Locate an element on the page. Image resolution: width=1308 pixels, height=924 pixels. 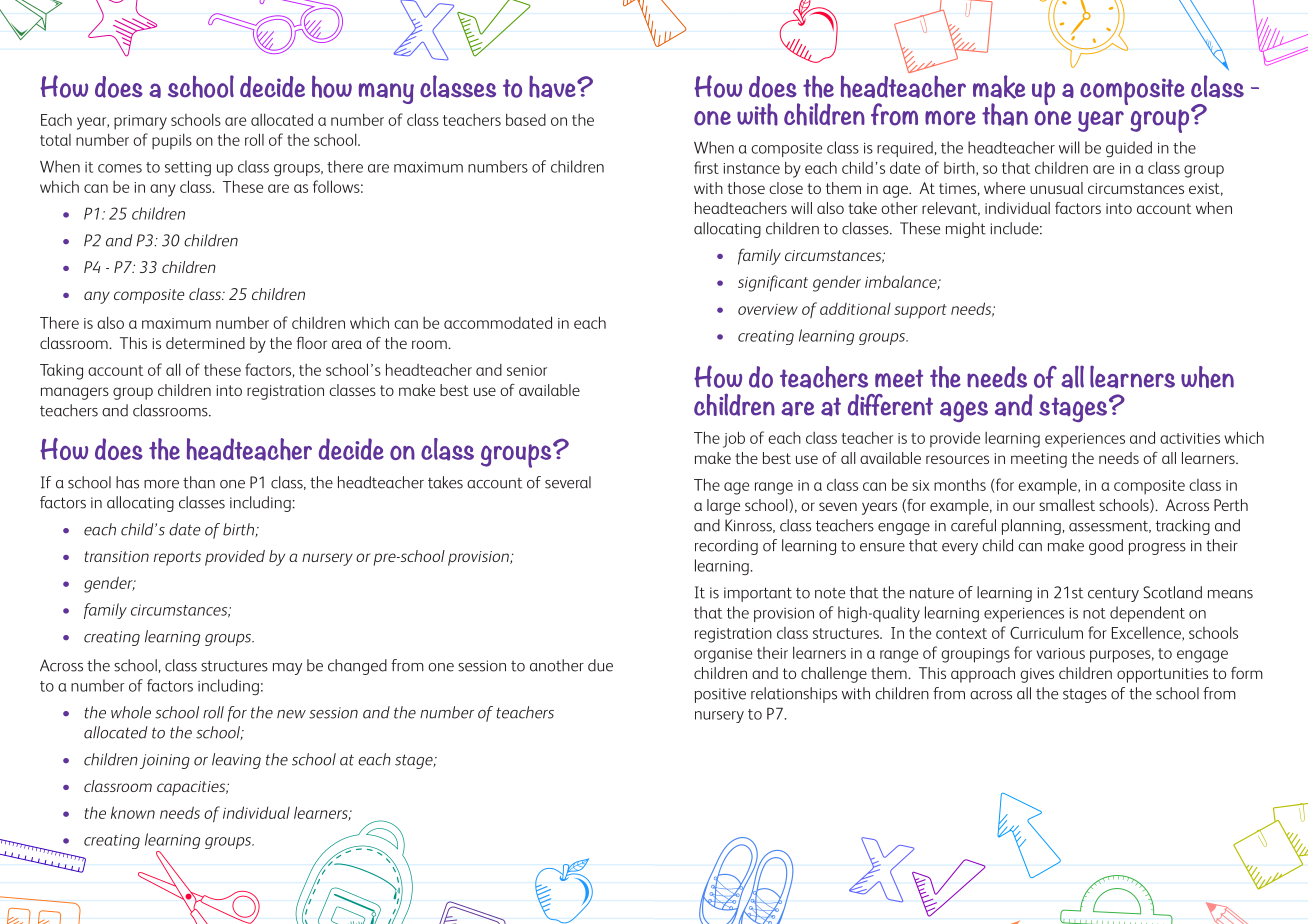
primary is located at coordinates (140, 122).
